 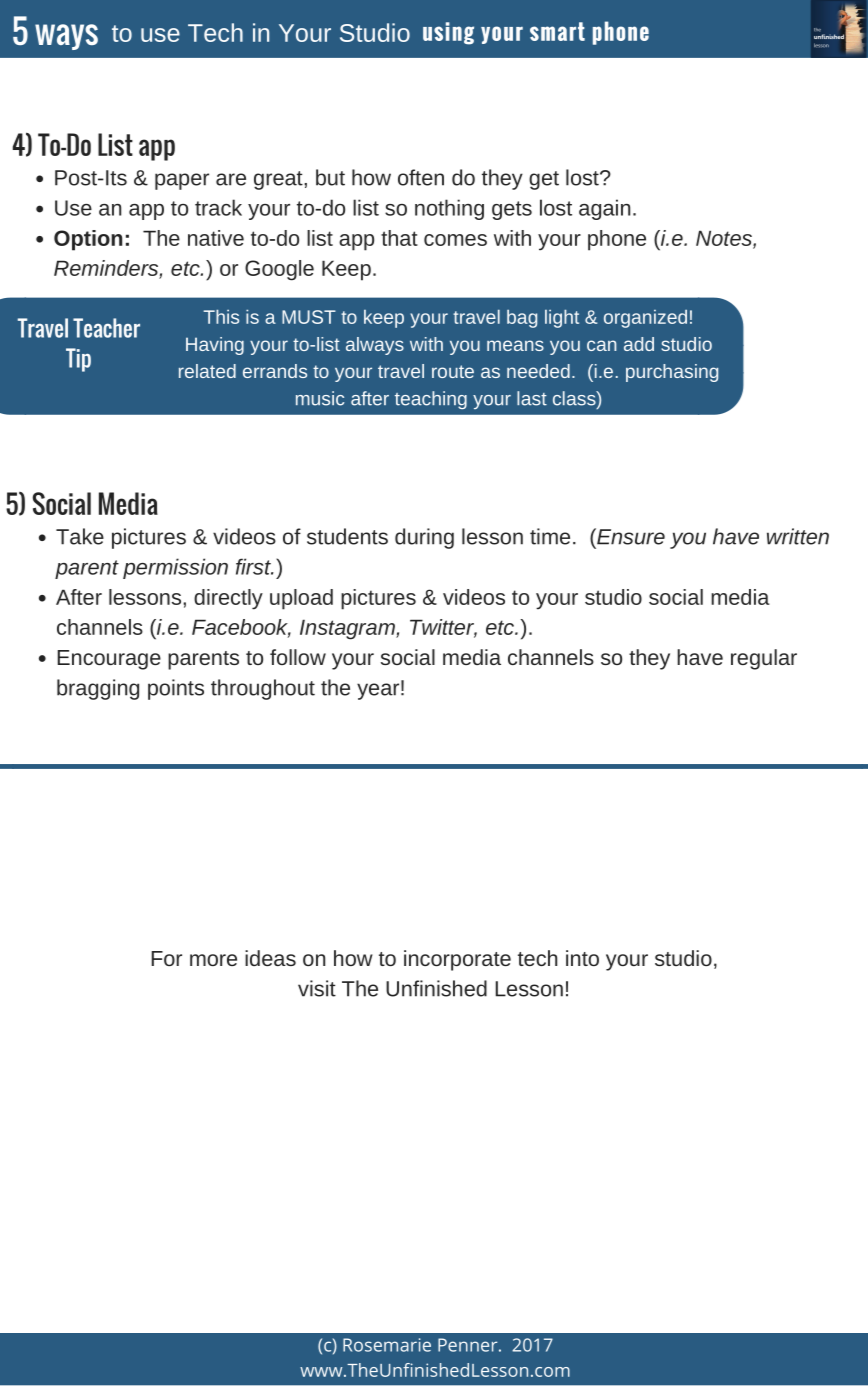 I want to click on teaching, so click(x=431, y=400).
